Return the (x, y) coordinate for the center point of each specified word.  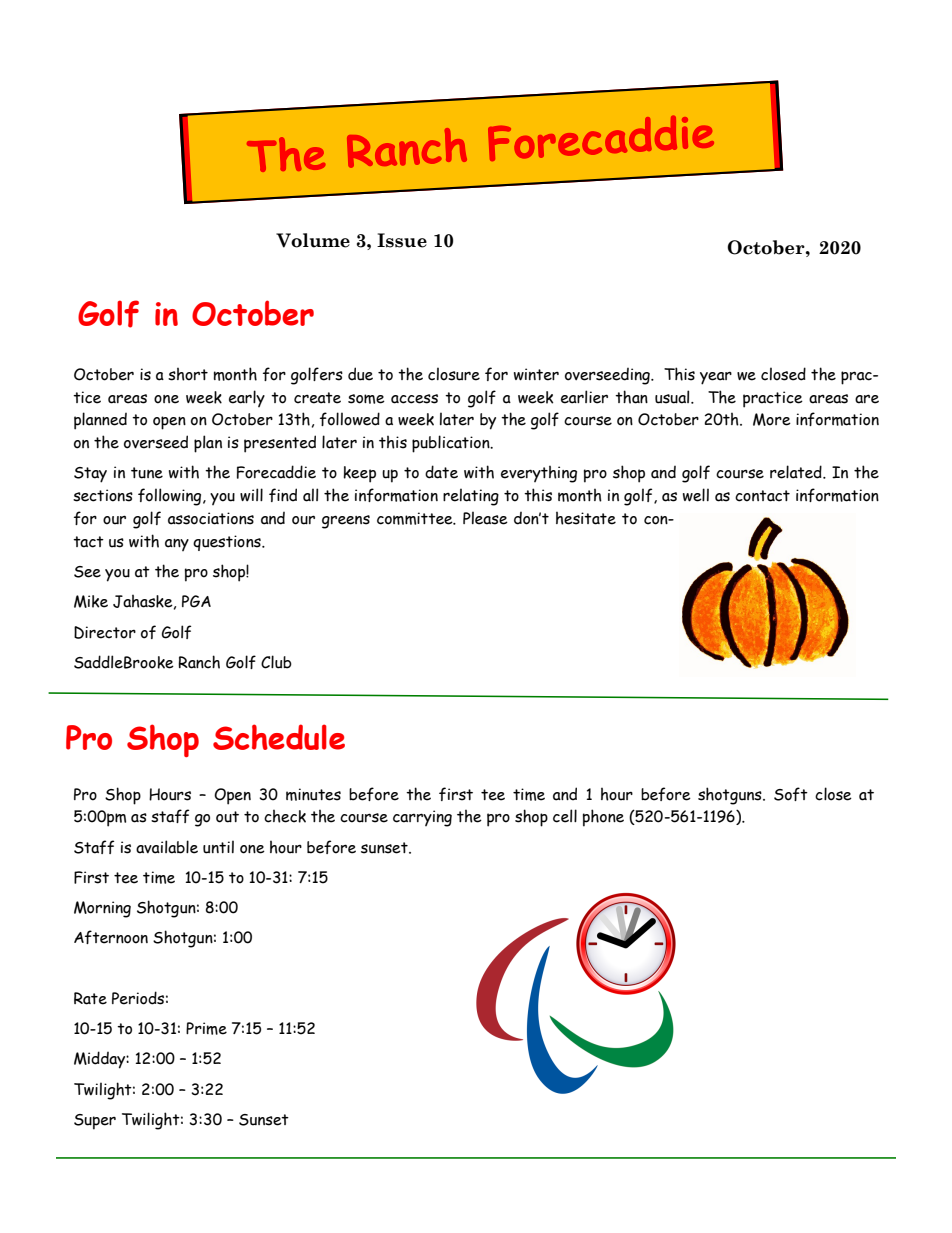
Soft (791, 794)
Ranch (199, 662)
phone (603, 818)
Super (95, 1122)
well (696, 495)
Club (276, 662)
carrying (422, 818)
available (167, 847)
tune (147, 473)
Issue (402, 240)
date (441, 472)
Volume (313, 240)
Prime (206, 1028)
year (716, 378)
